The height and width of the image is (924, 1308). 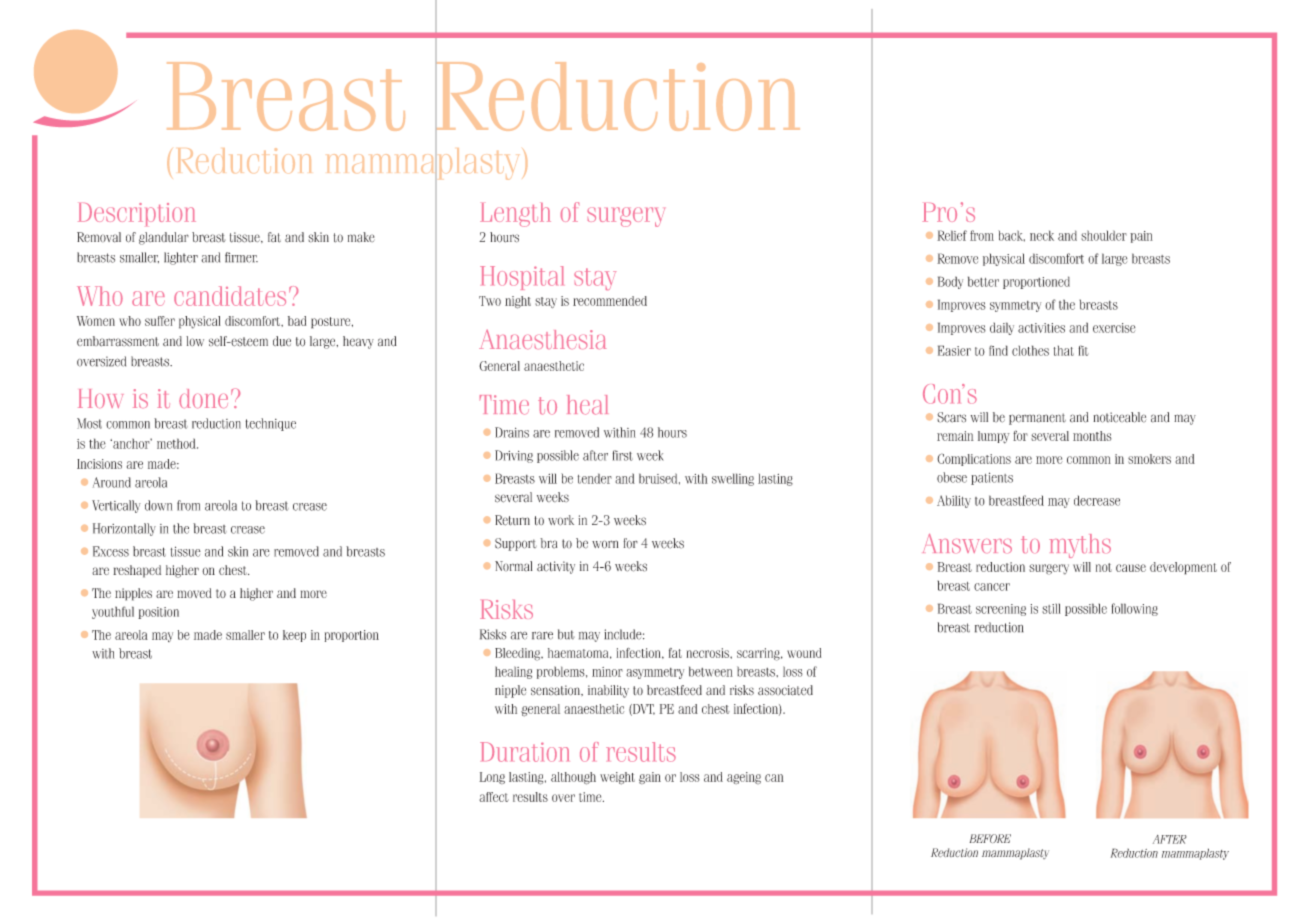 I want to click on Length, so click(x=515, y=215).
